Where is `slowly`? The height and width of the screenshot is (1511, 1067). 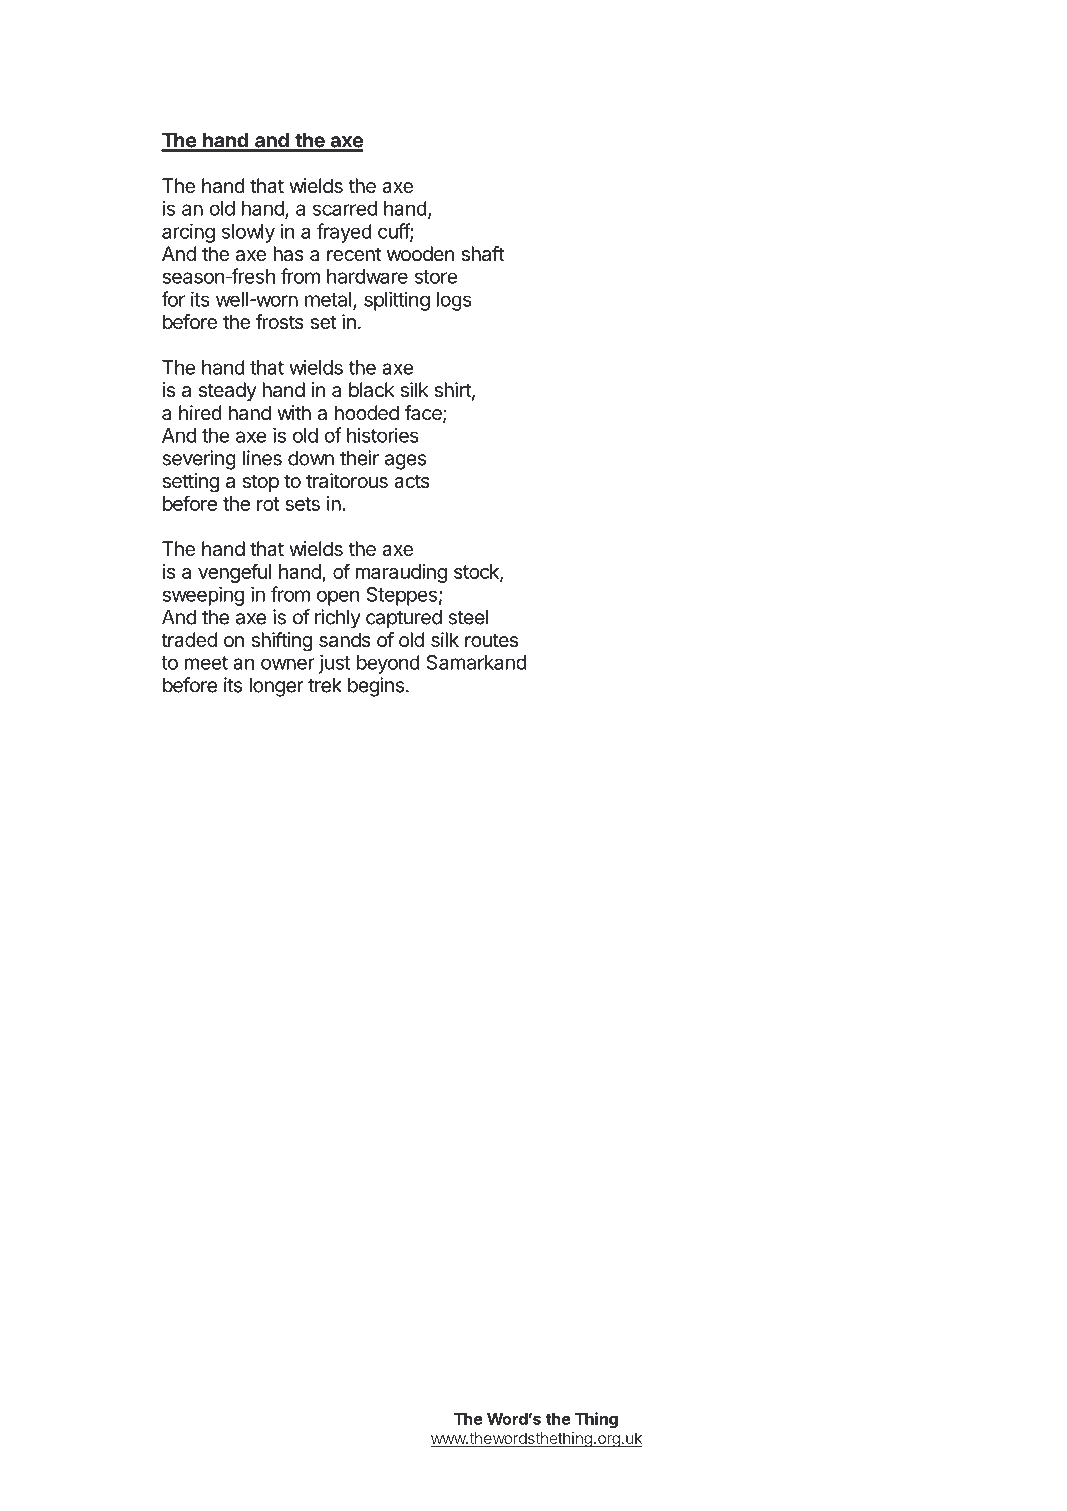
slowly is located at coordinates (248, 233).
